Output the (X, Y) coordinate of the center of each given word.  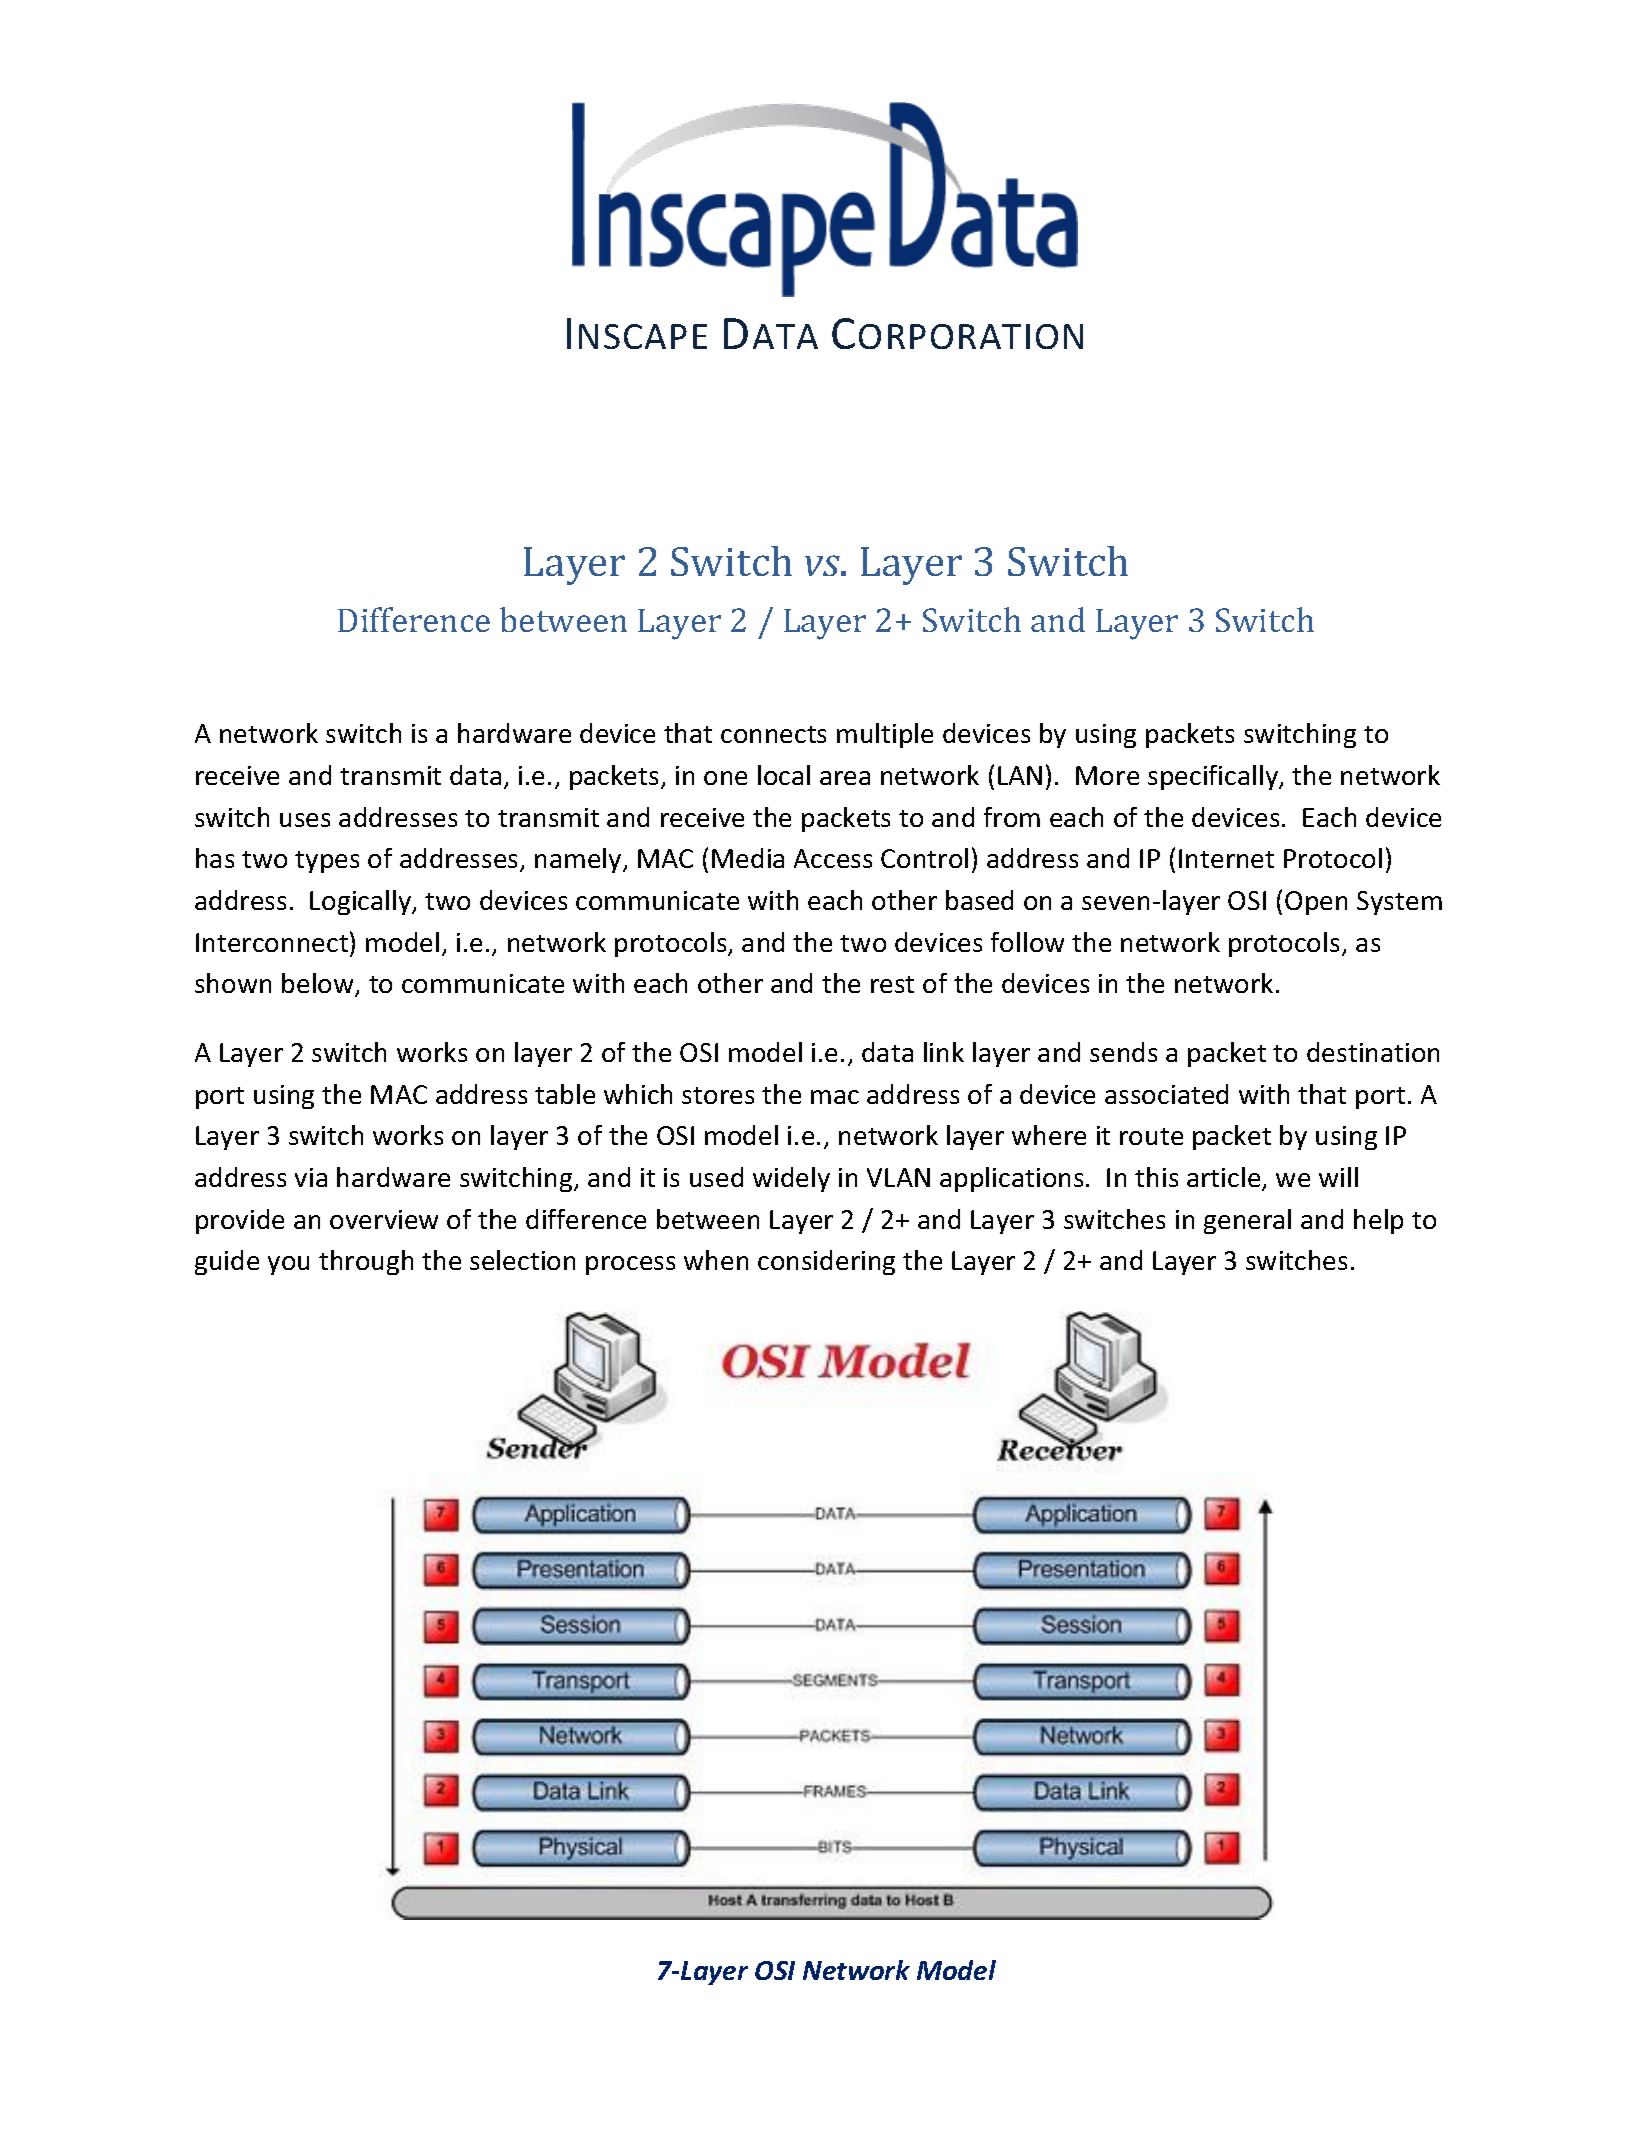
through (366, 1262)
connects (773, 734)
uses (305, 820)
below (319, 985)
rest (892, 984)
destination (1373, 1052)
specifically (1214, 777)
